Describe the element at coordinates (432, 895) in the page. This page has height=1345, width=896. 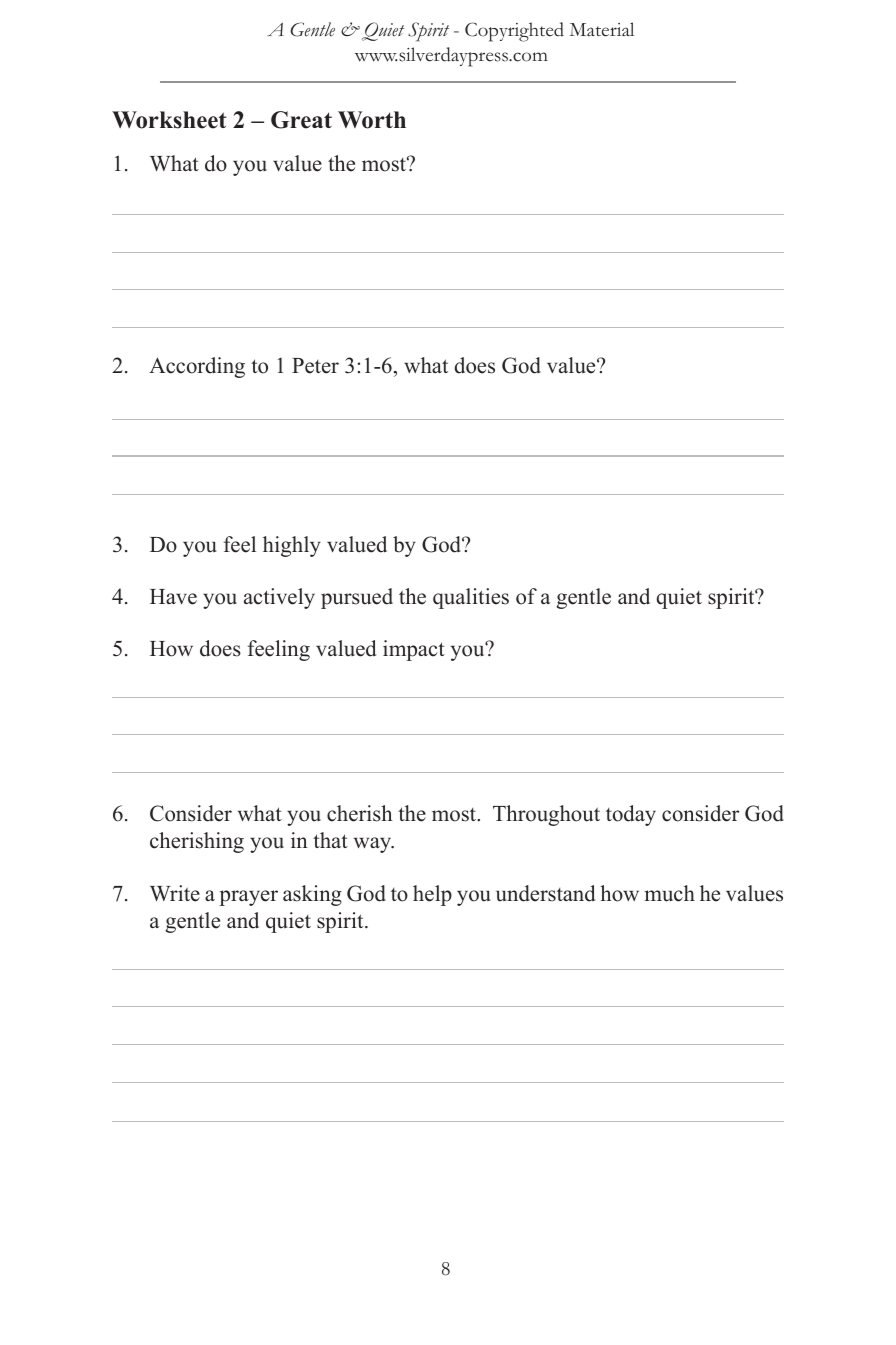
I see `help` at that location.
